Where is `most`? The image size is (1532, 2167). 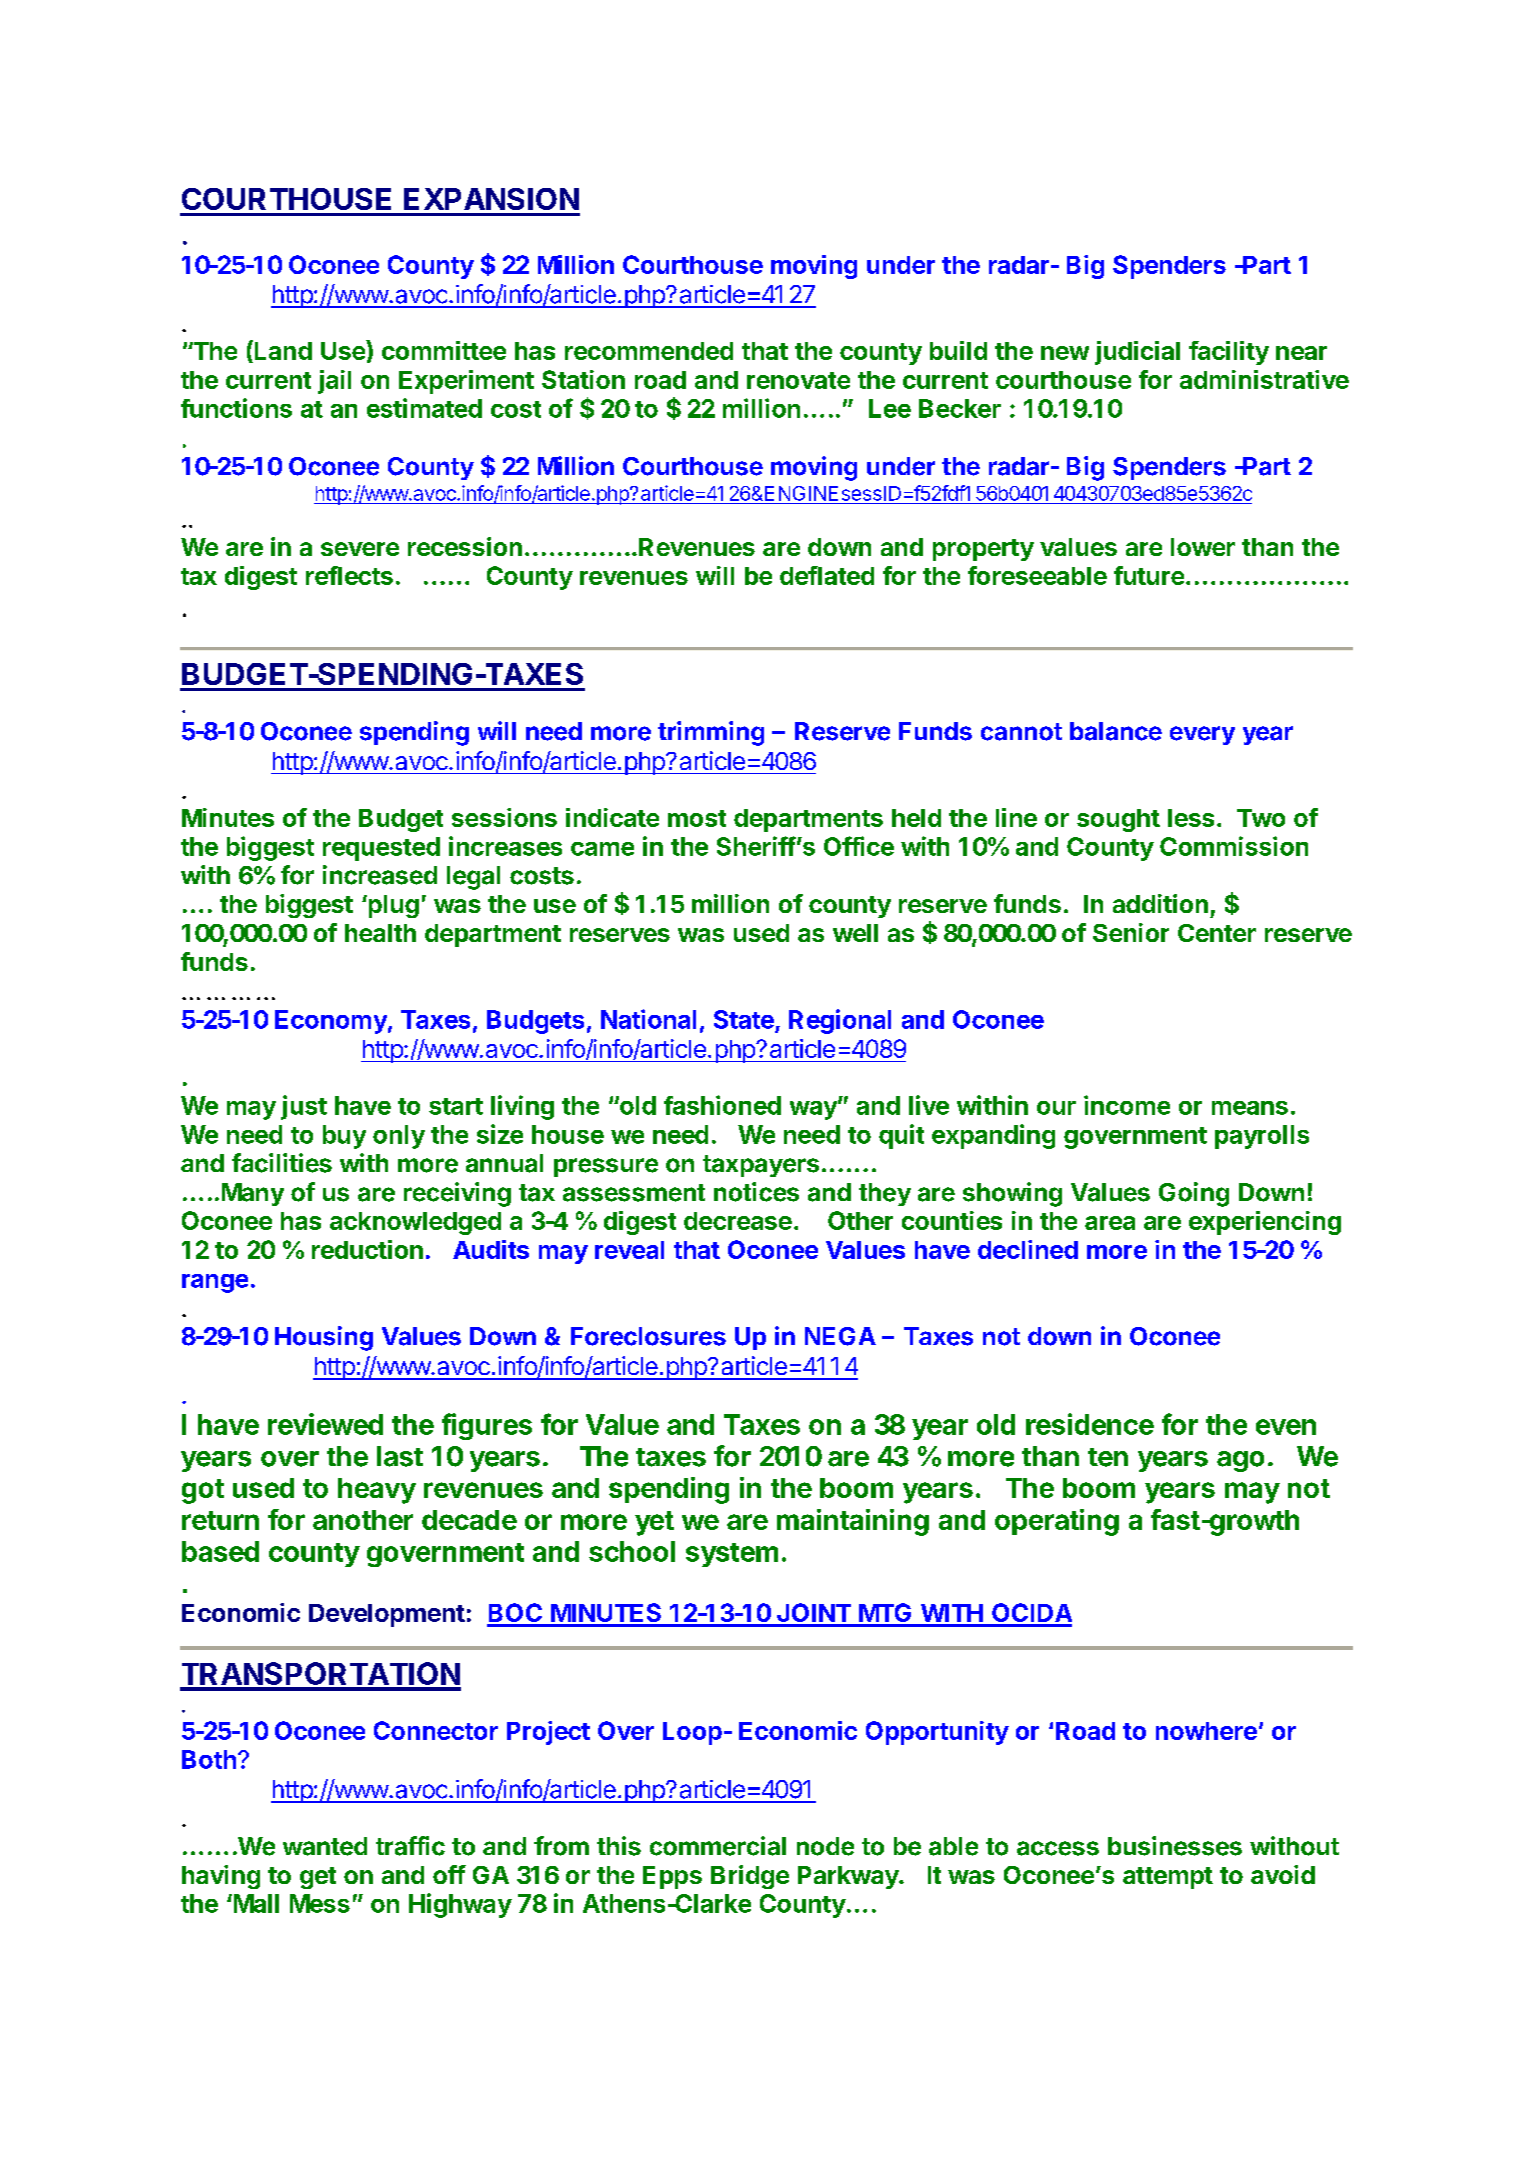
most is located at coordinates (697, 818).
